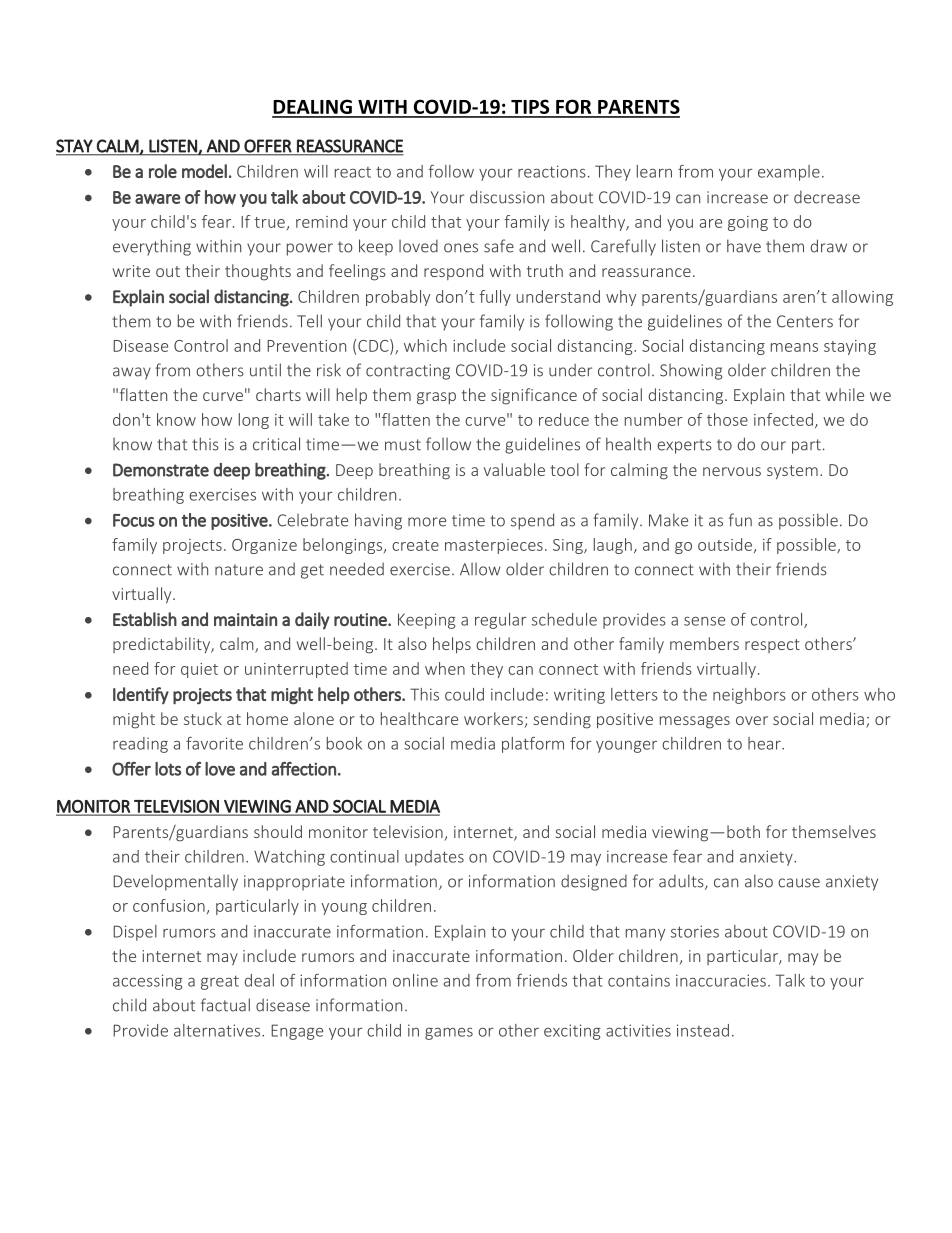 Image resolution: width=952 pixels, height=1233 pixels. What do you see at coordinates (507, 197) in the image?
I see `discussion` at bounding box center [507, 197].
